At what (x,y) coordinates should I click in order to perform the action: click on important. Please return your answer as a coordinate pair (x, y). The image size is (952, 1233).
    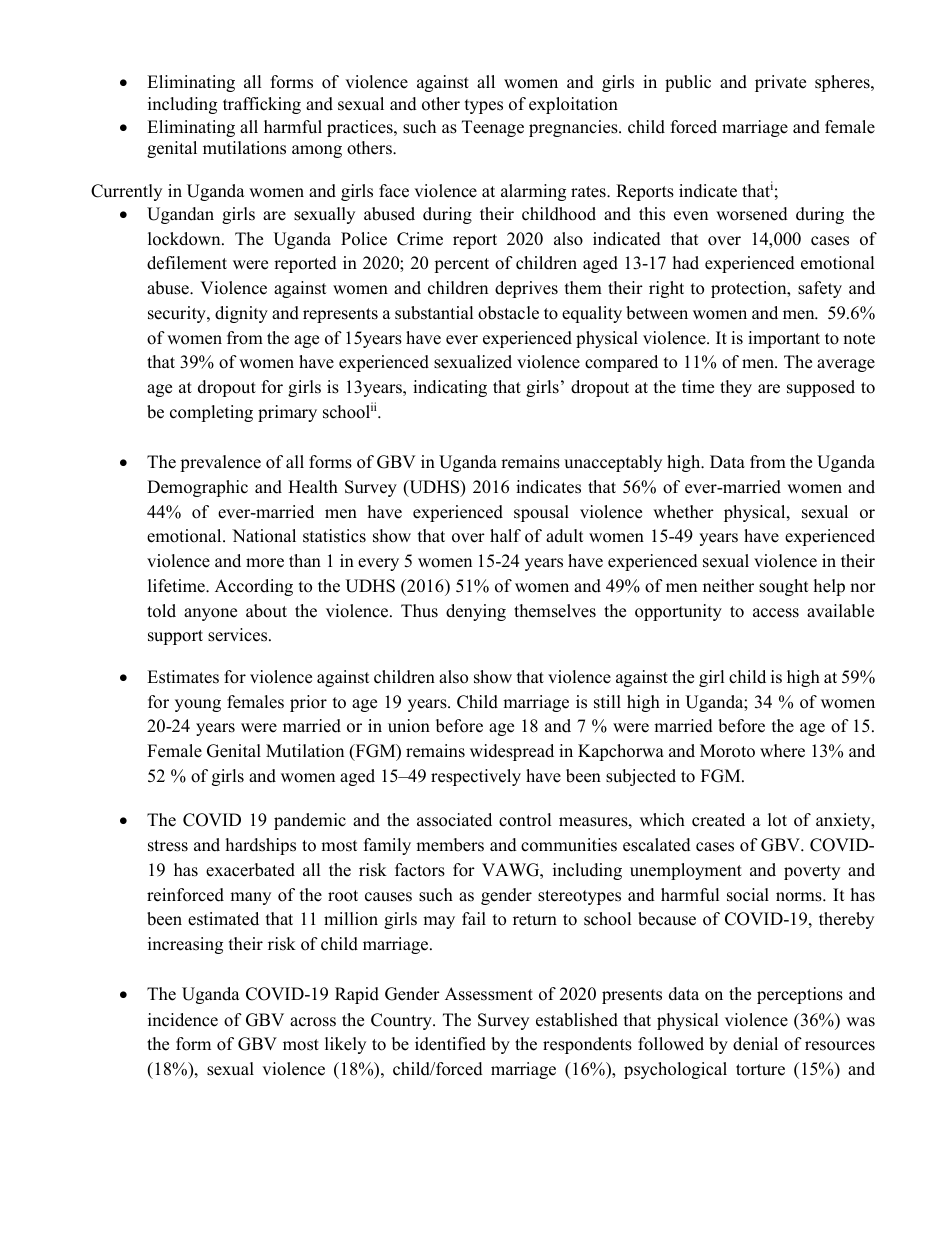
    Looking at the image, I should click on (784, 339).
